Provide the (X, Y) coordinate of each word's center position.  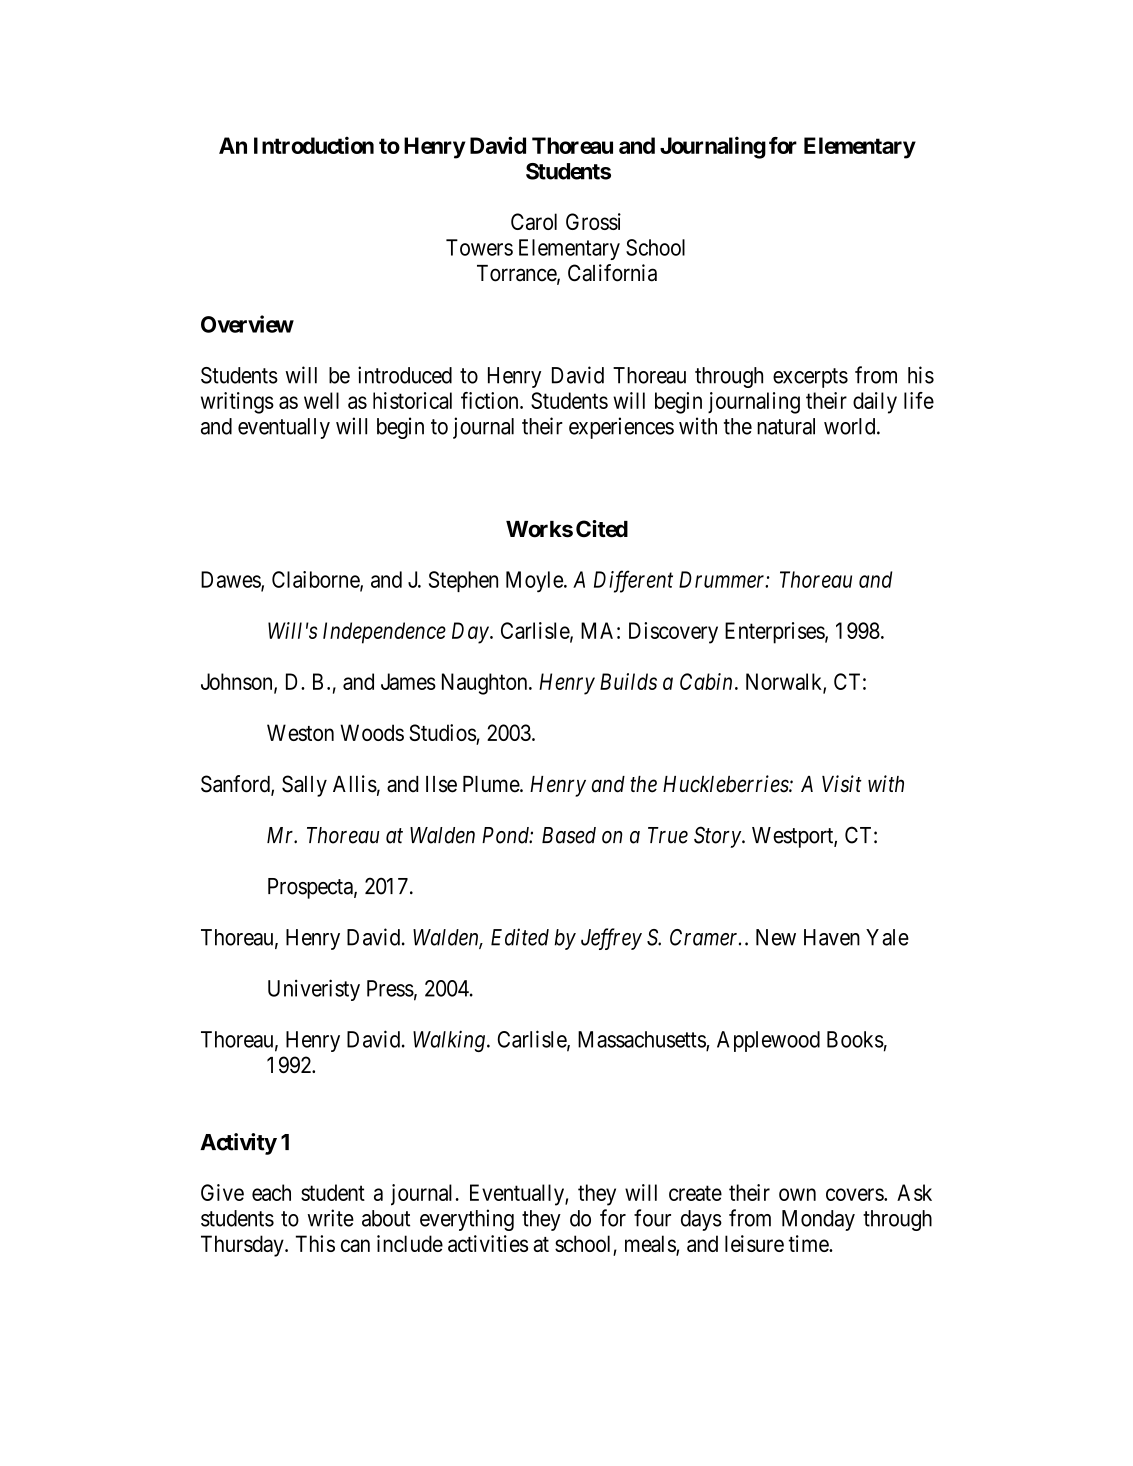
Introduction (314, 145)
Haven (832, 937)
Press (390, 988)
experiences (621, 428)
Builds (628, 681)
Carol (534, 221)
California (612, 273)
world (851, 426)
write (331, 1218)
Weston (300, 732)
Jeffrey (611, 939)
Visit (842, 784)
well (321, 400)
